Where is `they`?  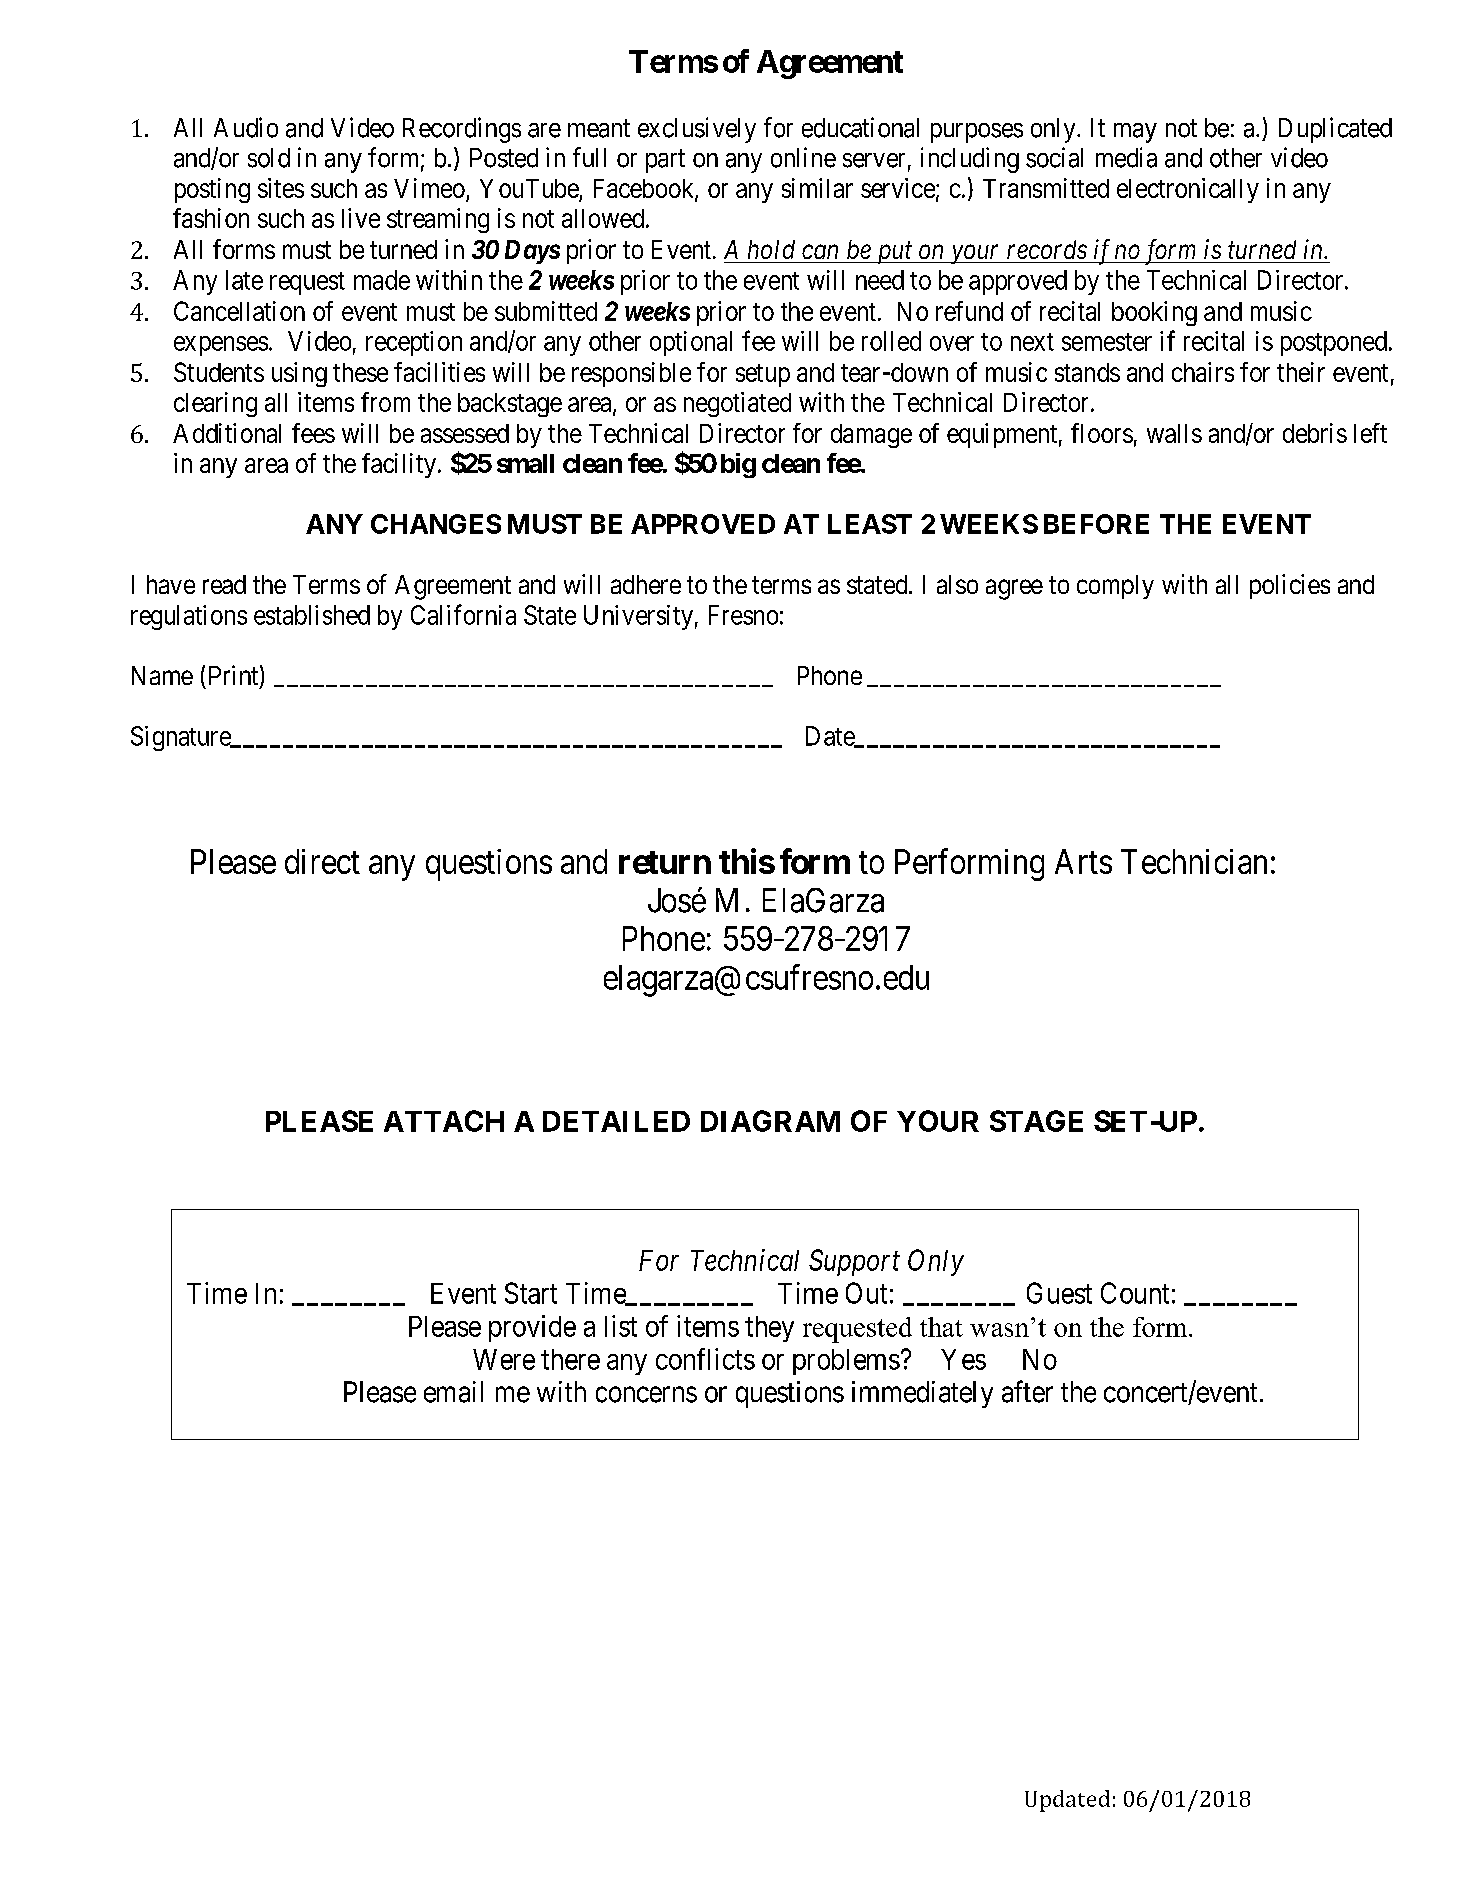
they is located at coordinates (769, 1329).
